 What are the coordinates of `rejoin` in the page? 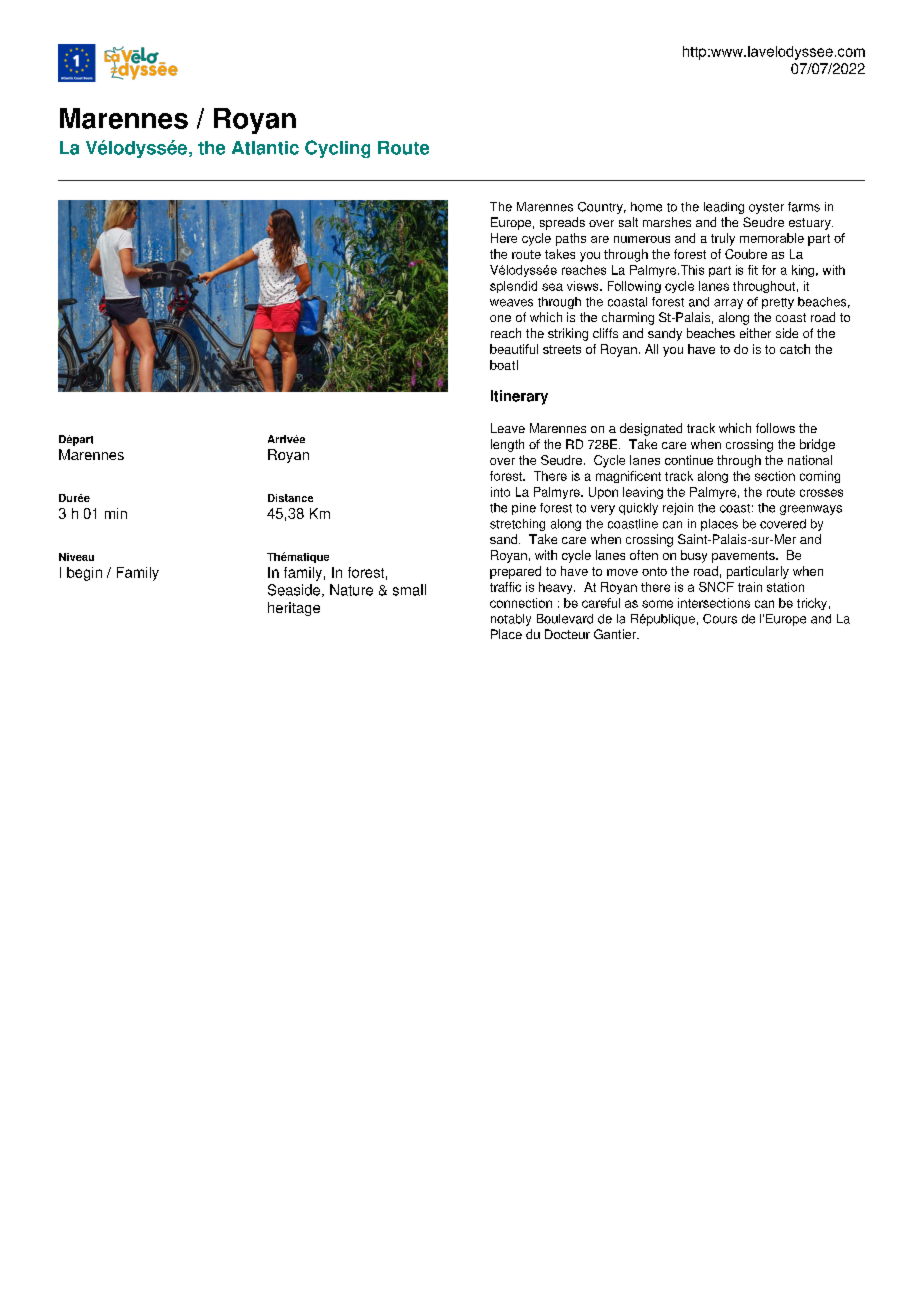 It's located at (678, 509).
